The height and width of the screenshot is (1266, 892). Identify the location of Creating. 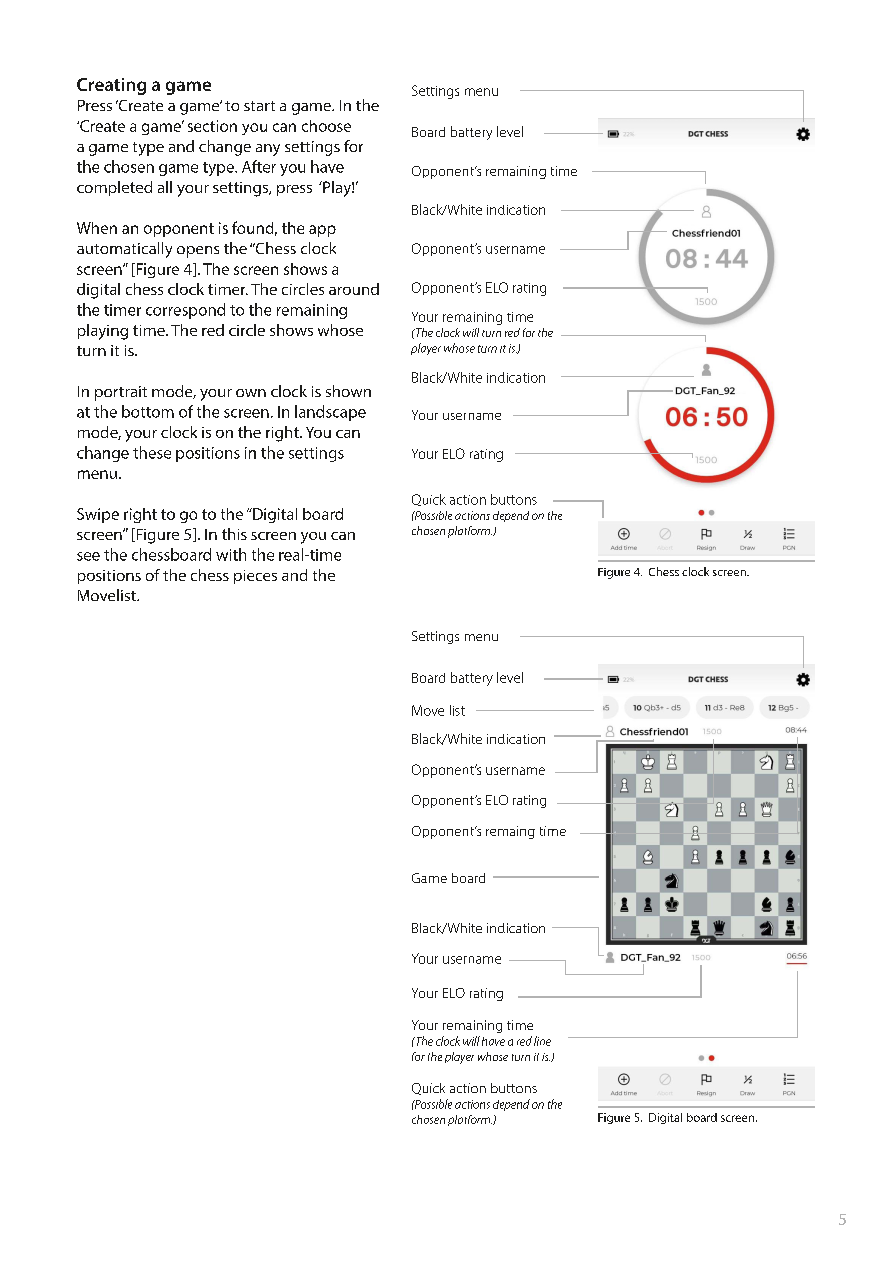
(111, 86).
